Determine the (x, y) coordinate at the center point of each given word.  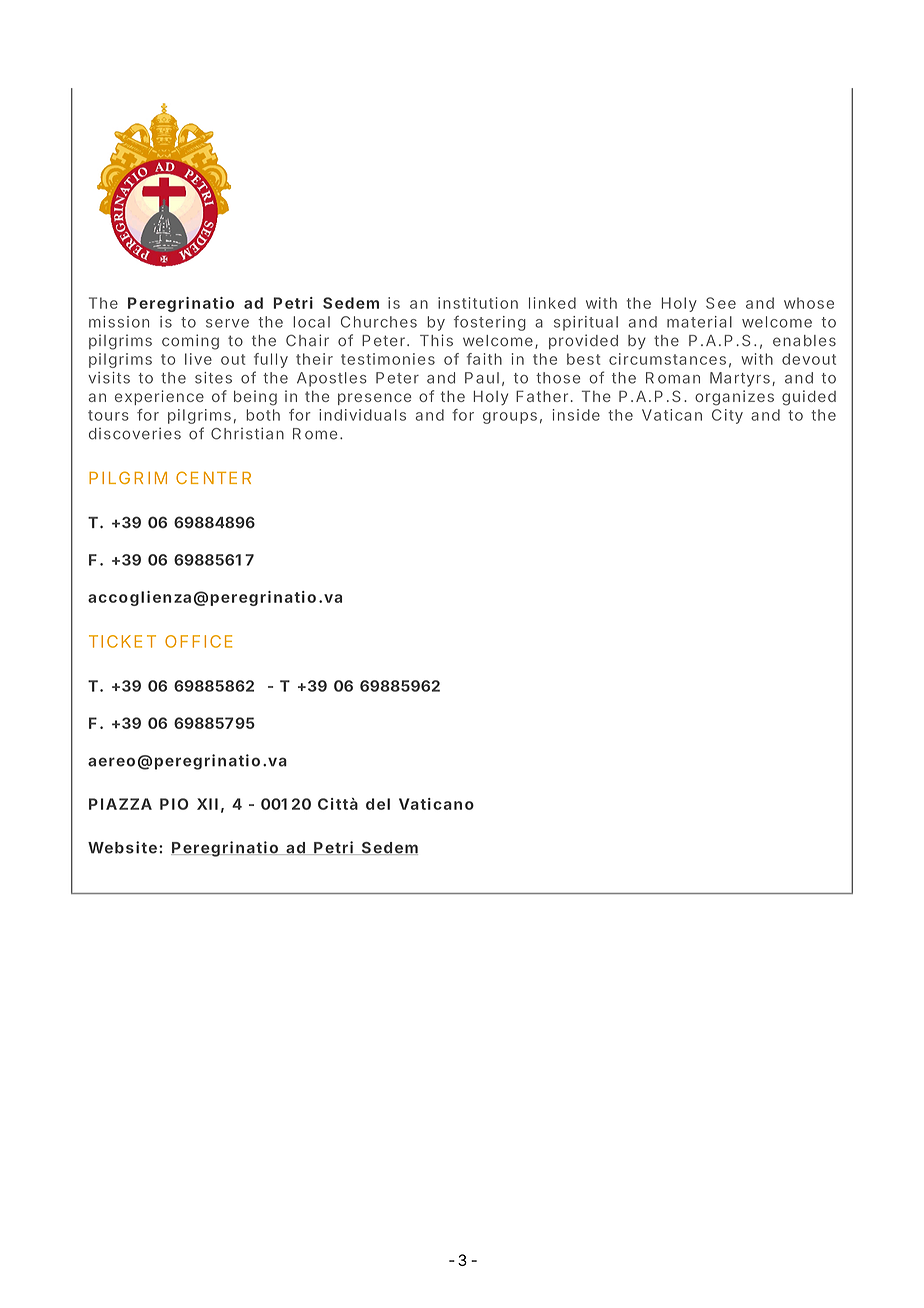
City (727, 416)
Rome (315, 434)
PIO (174, 804)
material (699, 322)
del (378, 804)
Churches (379, 322)
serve (227, 323)
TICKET (122, 641)
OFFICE (198, 641)
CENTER (213, 477)
